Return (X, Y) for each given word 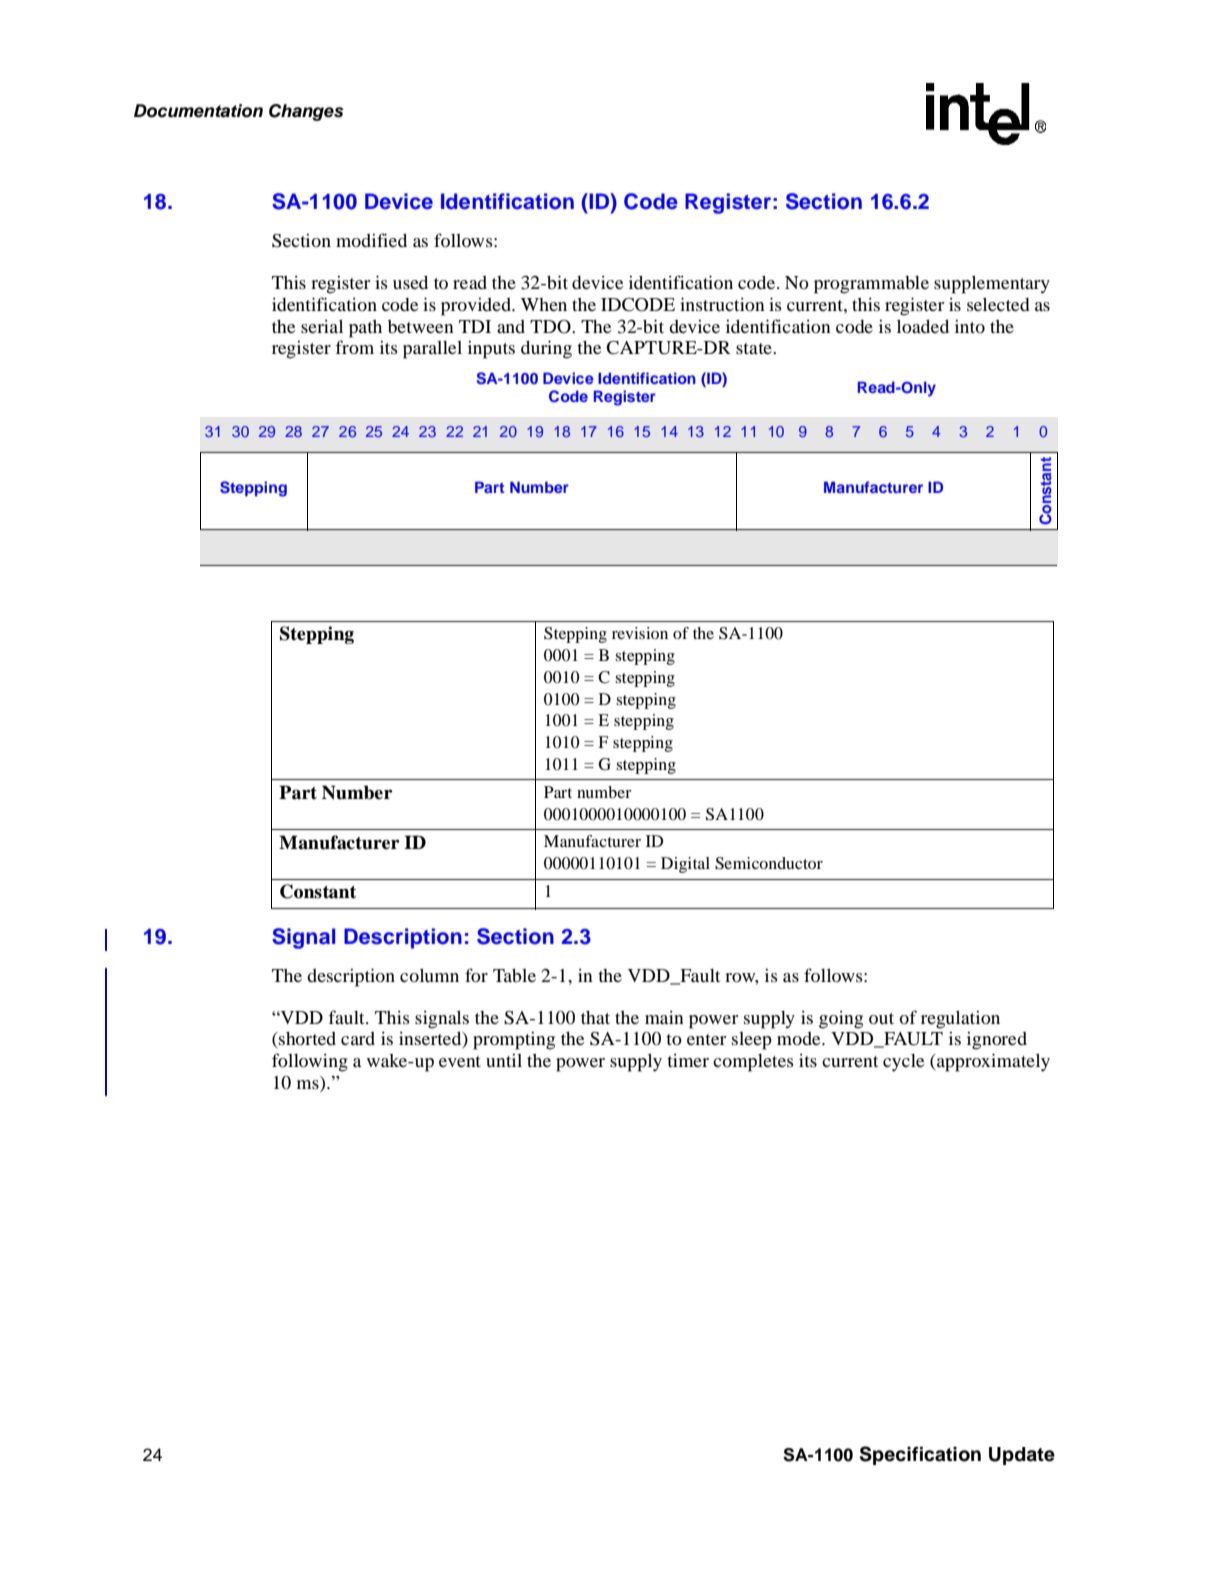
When (544, 304)
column (429, 975)
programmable (871, 285)
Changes (306, 112)
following (310, 1062)
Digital (685, 865)
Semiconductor (769, 863)
